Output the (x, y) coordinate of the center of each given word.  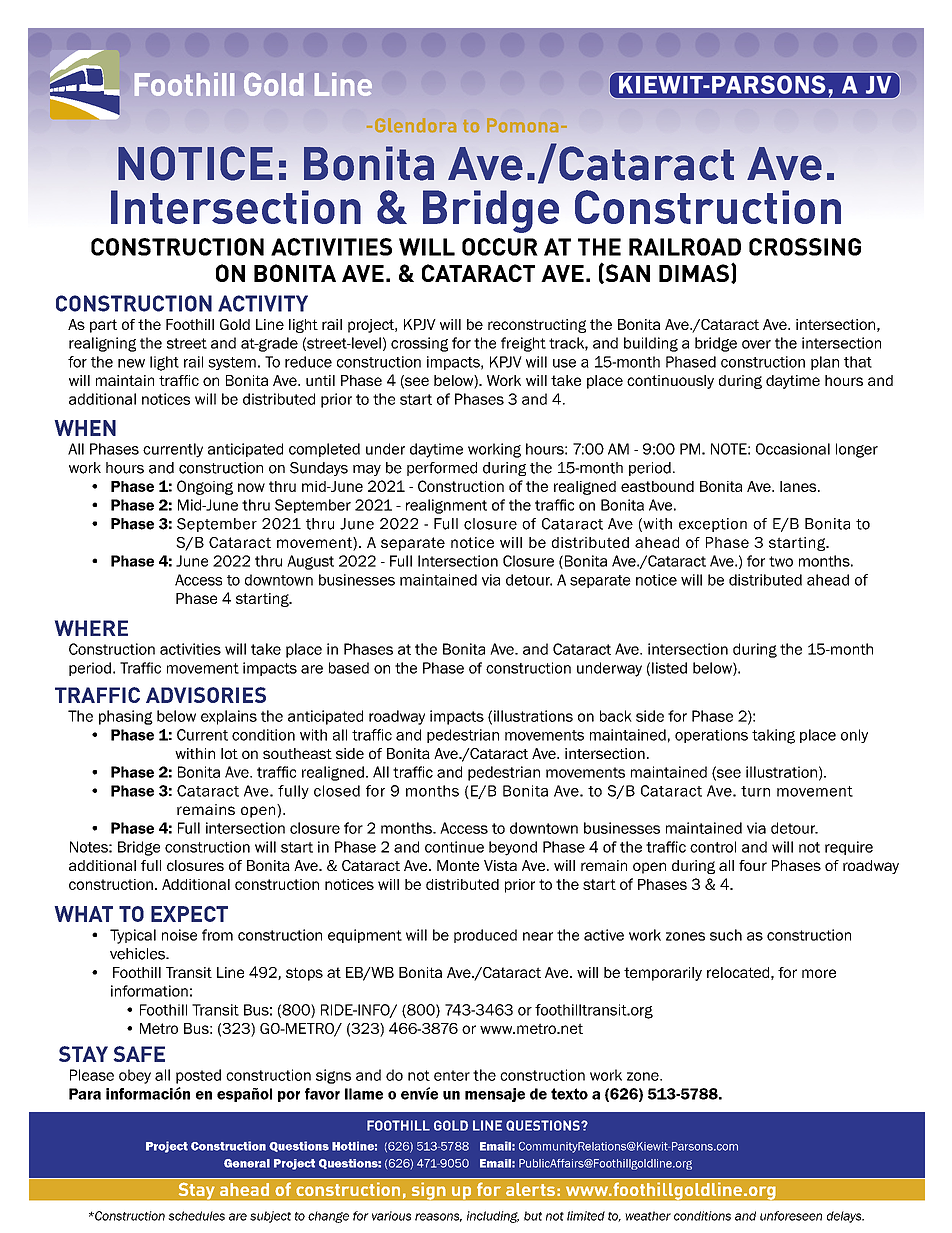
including (493, 1217)
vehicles (138, 954)
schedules (196, 1216)
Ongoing (205, 487)
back (616, 716)
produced (485, 936)
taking (773, 736)
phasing (126, 717)
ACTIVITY (263, 303)
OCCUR (500, 247)
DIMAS (694, 273)
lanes (799, 486)
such (726, 935)
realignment (446, 506)
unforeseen (791, 1216)
